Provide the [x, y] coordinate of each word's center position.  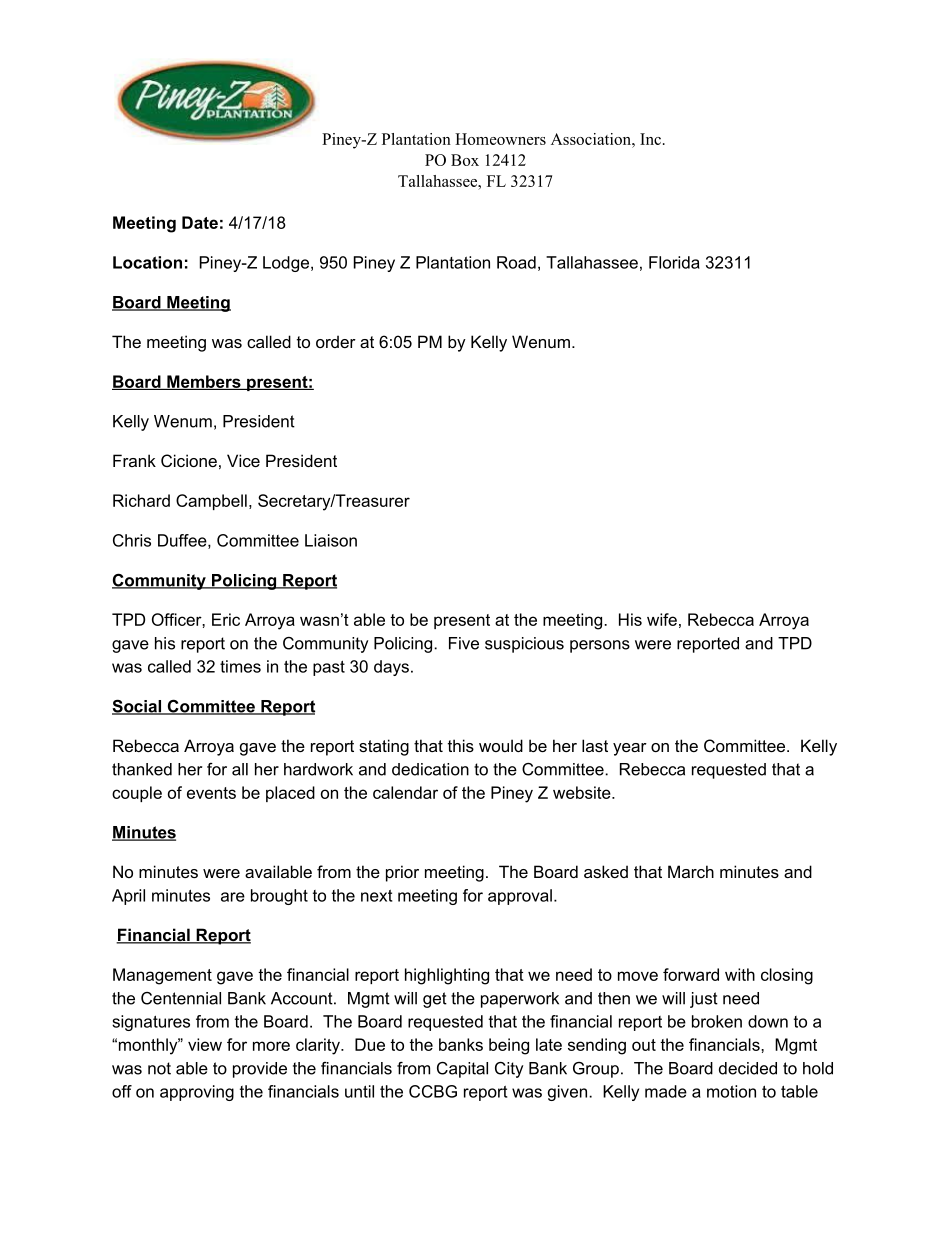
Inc [650, 139]
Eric [226, 619]
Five [464, 643]
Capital [462, 1070]
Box [465, 160]
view [205, 1044]
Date [200, 222]
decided [748, 1068]
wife [662, 619]
